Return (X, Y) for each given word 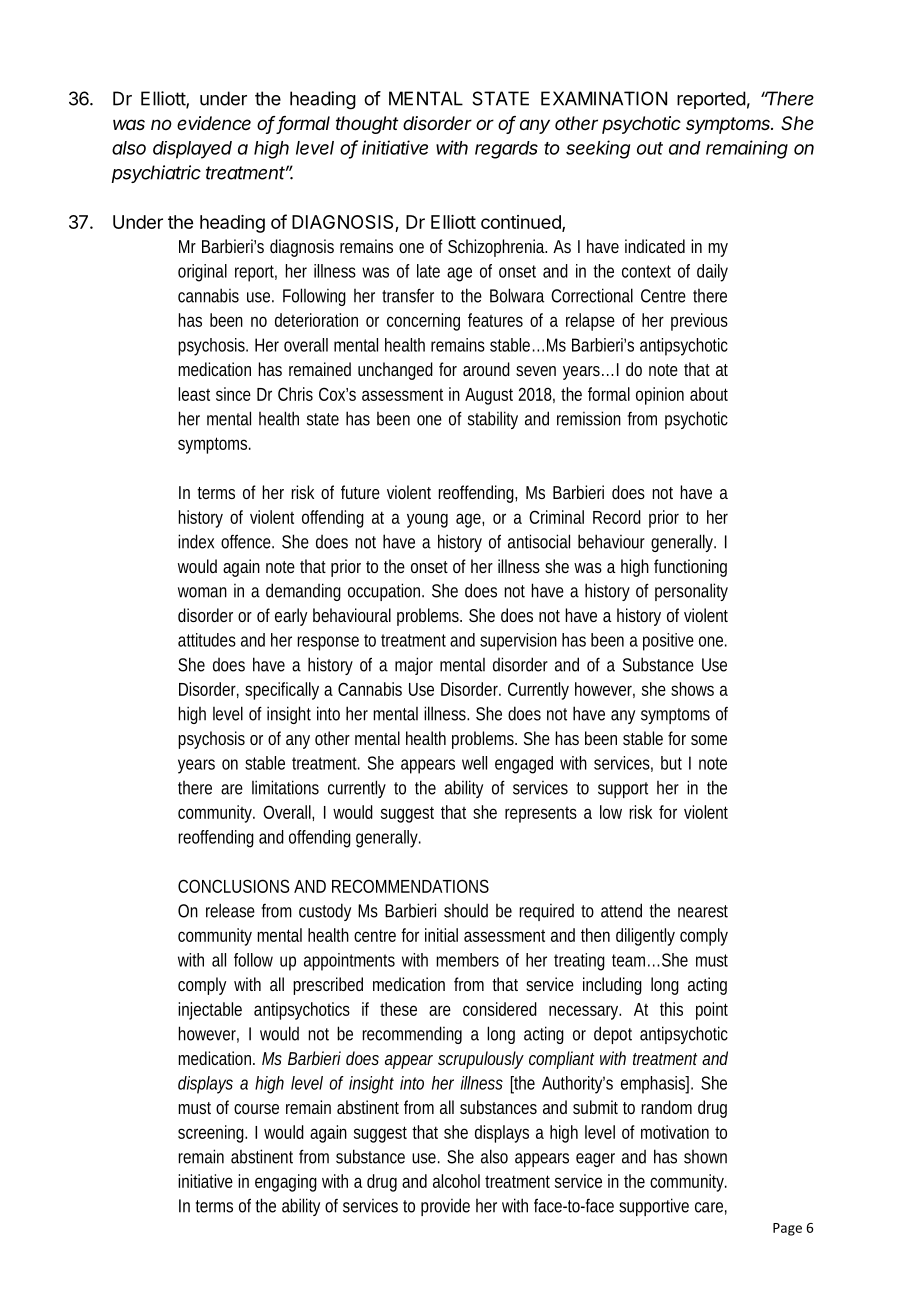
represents (541, 815)
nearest (703, 911)
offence (247, 541)
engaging (286, 1183)
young (427, 520)
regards (506, 150)
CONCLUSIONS (234, 886)
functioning (690, 568)
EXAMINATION (604, 98)
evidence (214, 123)
